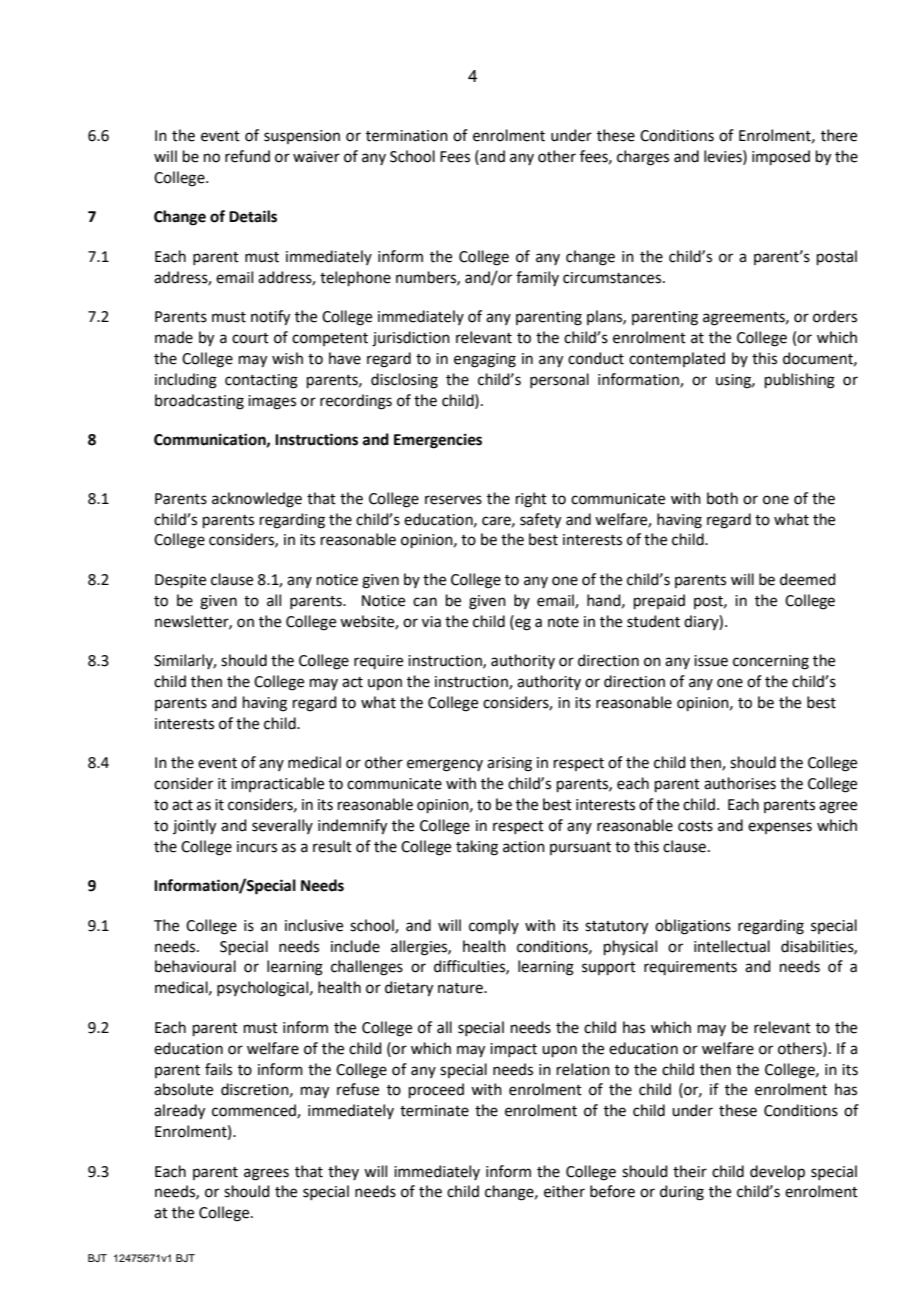  I want to click on termination, so click(407, 136).
